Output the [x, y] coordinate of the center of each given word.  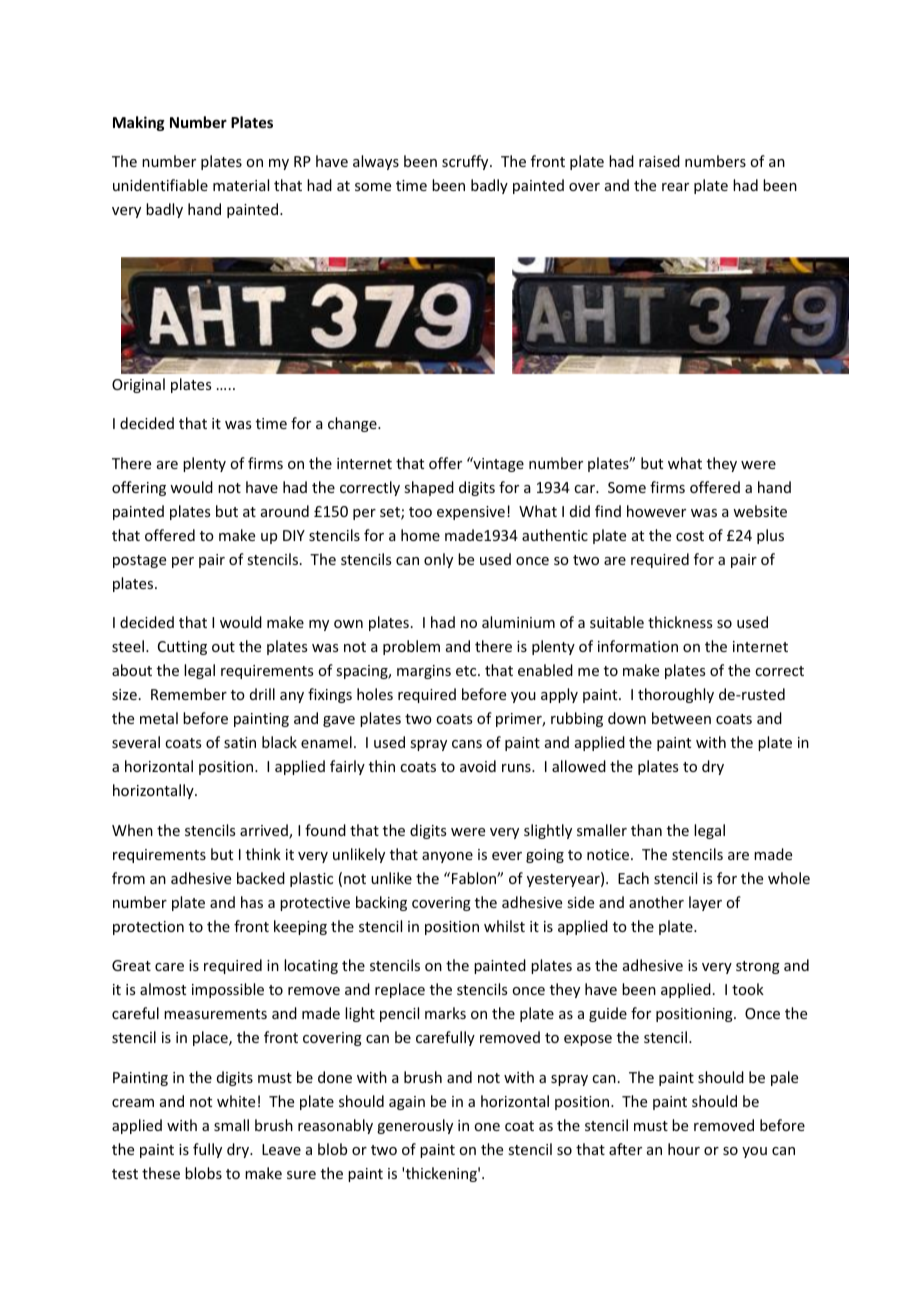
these [161, 1173]
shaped [429, 488]
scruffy [466, 162]
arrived [265, 831]
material [241, 185]
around [285, 511]
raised [659, 161]
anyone [447, 857]
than [646, 830]
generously [415, 1126]
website [760, 511]
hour [684, 1149]
